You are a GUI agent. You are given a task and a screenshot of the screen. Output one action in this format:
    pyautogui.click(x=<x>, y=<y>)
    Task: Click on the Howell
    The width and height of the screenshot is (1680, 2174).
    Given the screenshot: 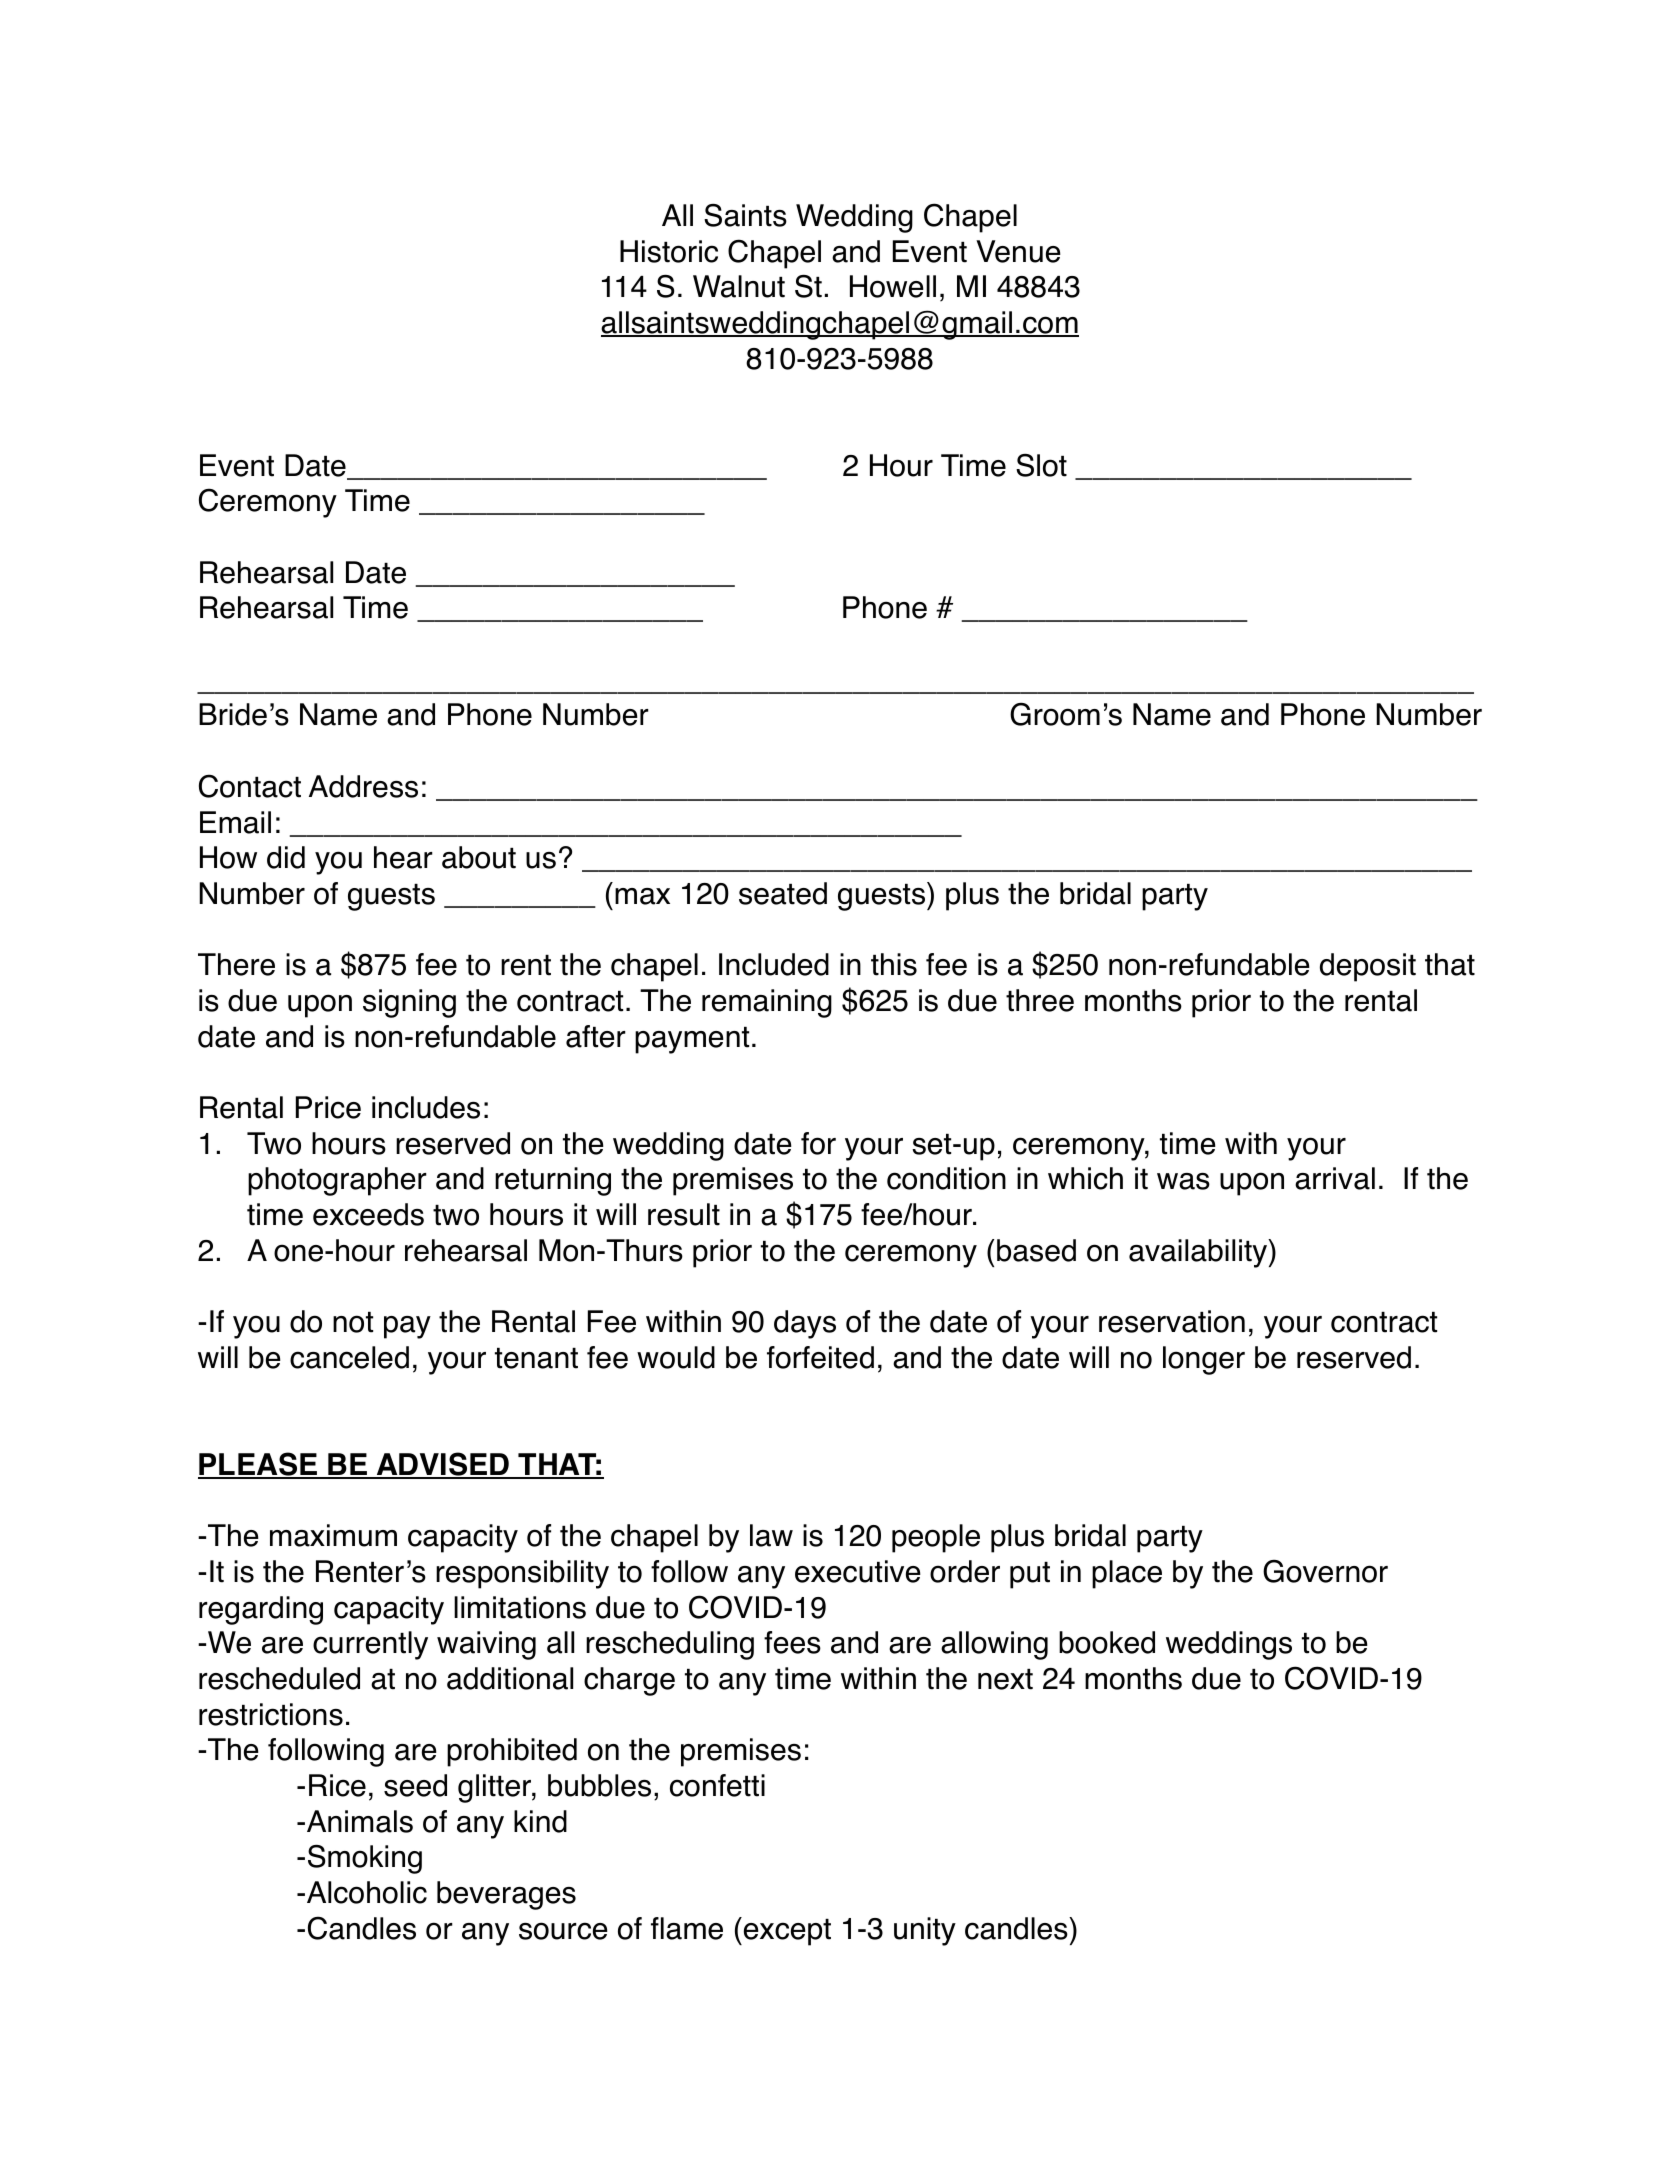 What is the action you would take?
    pyautogui.click(x=893, y=286)
